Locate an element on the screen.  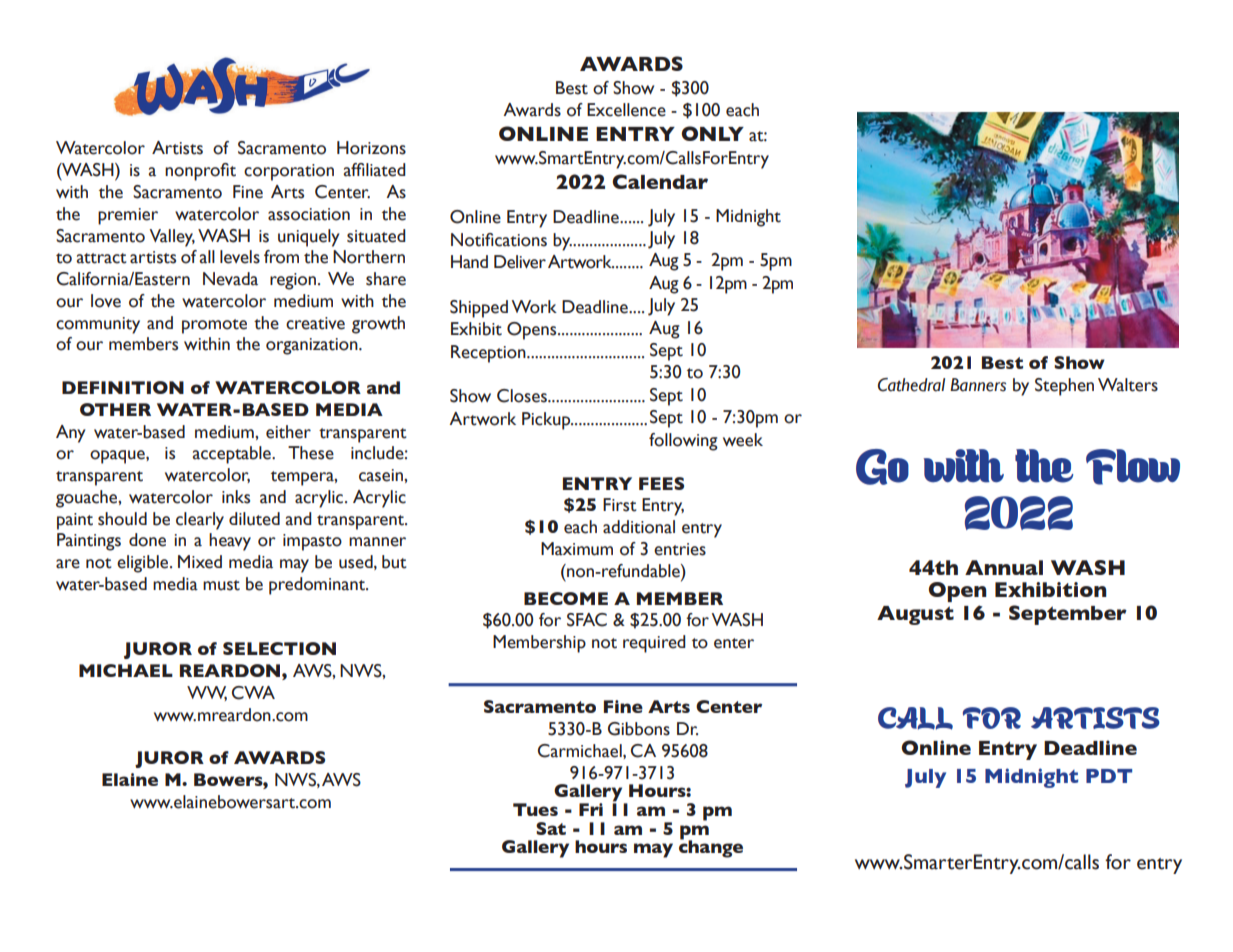
ONLY is located at coordinates (712, 133).
